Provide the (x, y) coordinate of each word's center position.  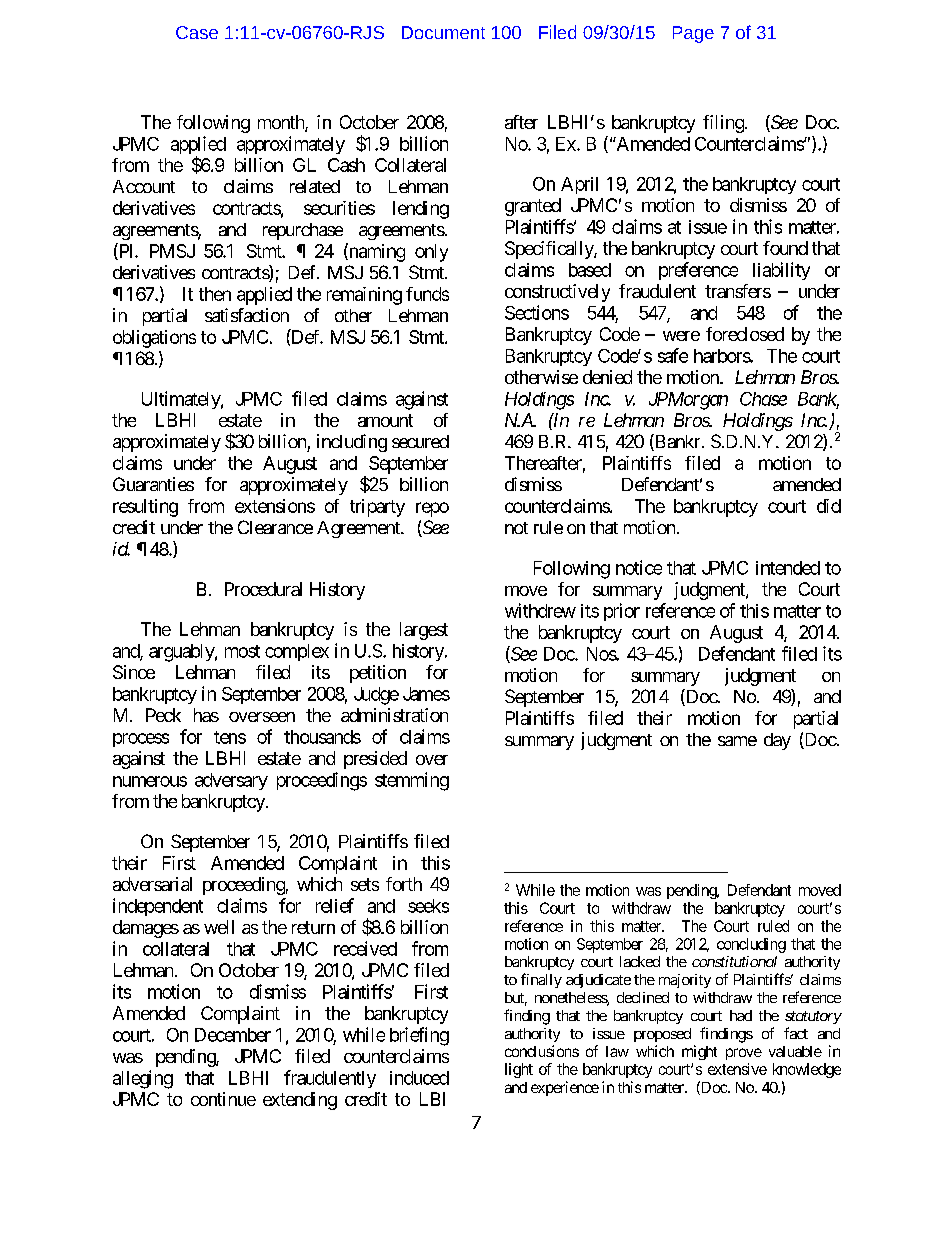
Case (197, 32)
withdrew (540, 610)
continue (223, 1099)
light (519, 1070)
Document (443, 32)
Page (693, 34)
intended (788, 568)
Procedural (263, 589)
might (699, 1052)
